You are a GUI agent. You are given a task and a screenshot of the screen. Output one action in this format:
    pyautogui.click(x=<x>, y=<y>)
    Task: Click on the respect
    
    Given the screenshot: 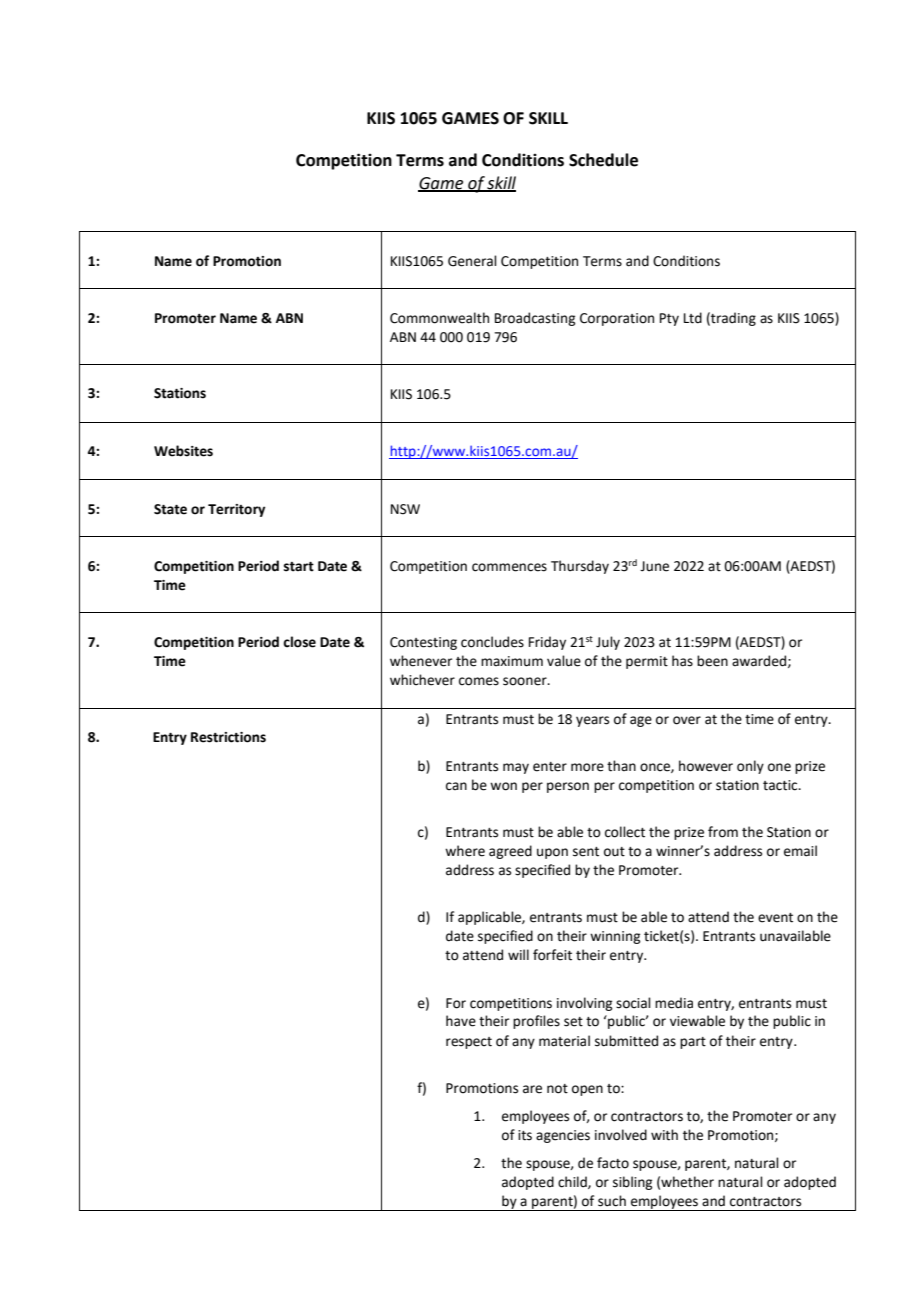 What is the action you would take?
    pyautogui.click(x=469, y=1043)
